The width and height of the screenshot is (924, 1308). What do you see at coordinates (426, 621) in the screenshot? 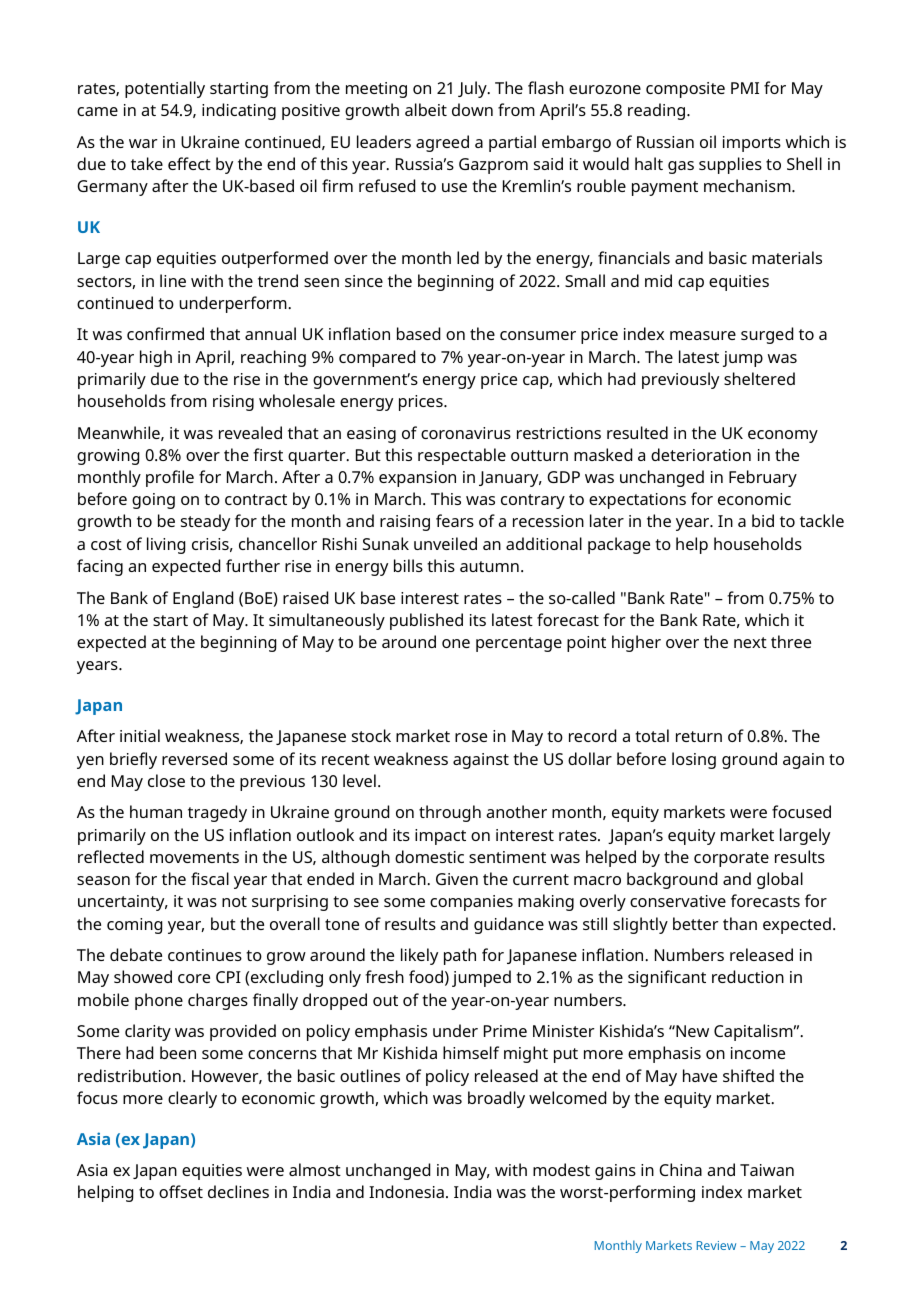
I see `published` at bounding box center [426, 621].
